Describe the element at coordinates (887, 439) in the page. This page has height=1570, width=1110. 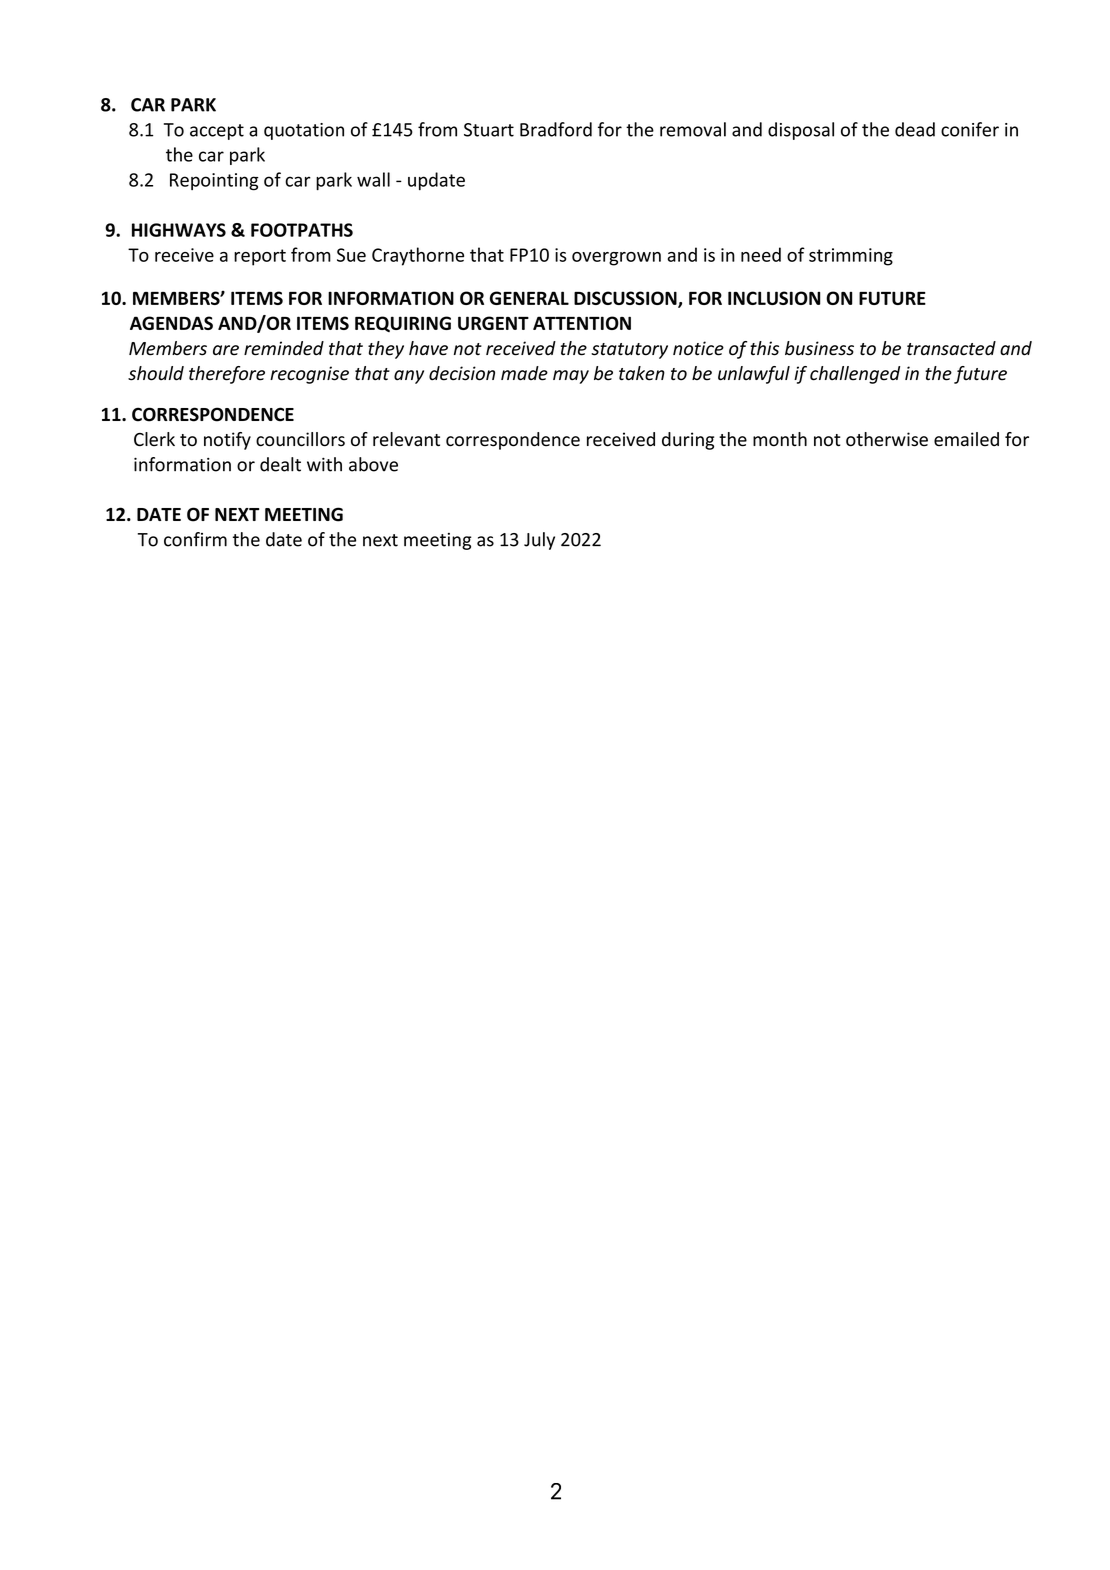
I see `otherwise` at that location.
